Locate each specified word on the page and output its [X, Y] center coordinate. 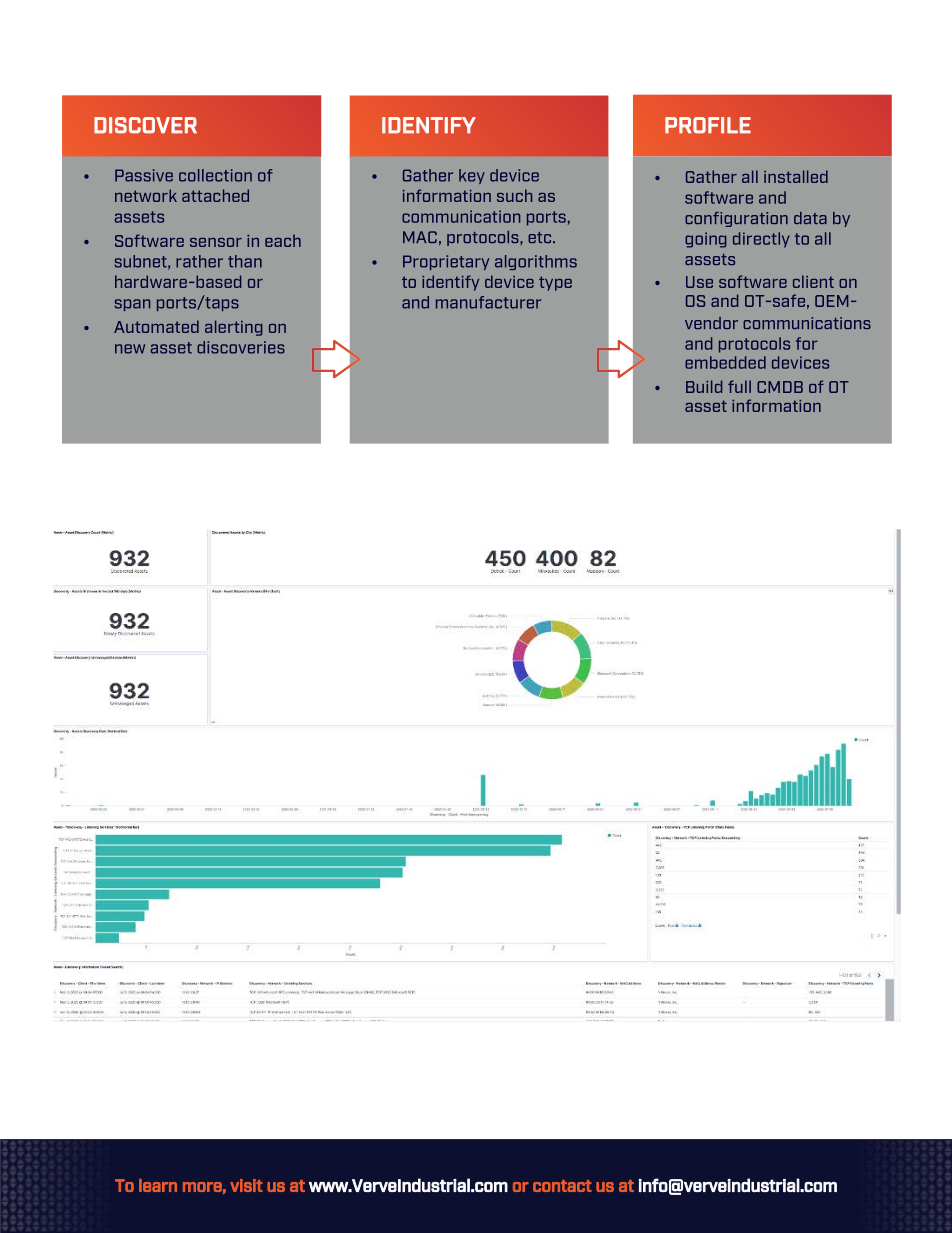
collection [215, 175]
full [739, 386]
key [472, 176]
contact [562, 1186]
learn [158, 1185]
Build [704, 386]
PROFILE [708, 125]
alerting [233, 328]
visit [246, 1185]
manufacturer [488, 302]
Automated [156, 326]
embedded [725, 362]
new [130, 349]
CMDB [780, 387]
